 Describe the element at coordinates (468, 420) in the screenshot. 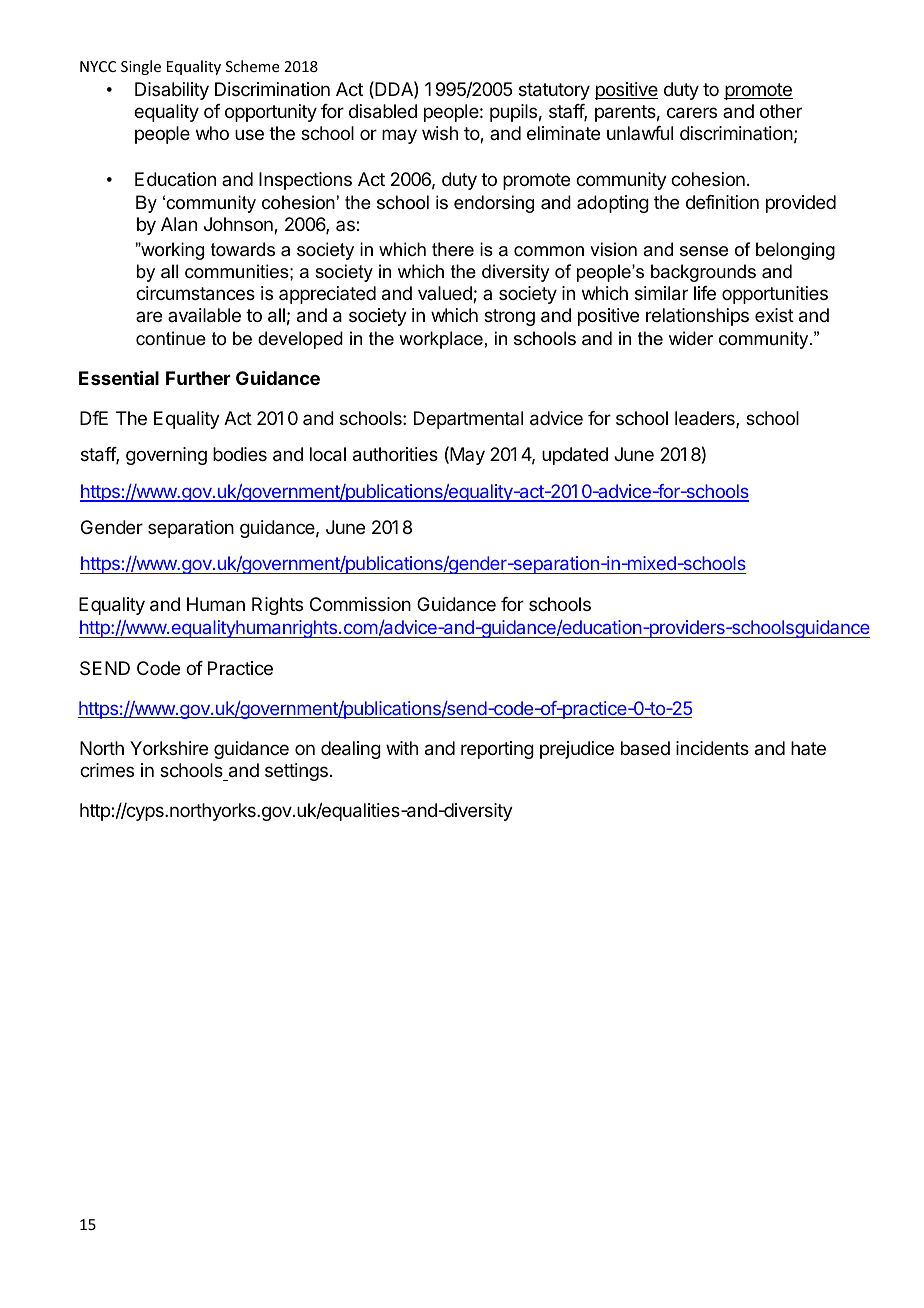

I see `Departmental` at that location.
